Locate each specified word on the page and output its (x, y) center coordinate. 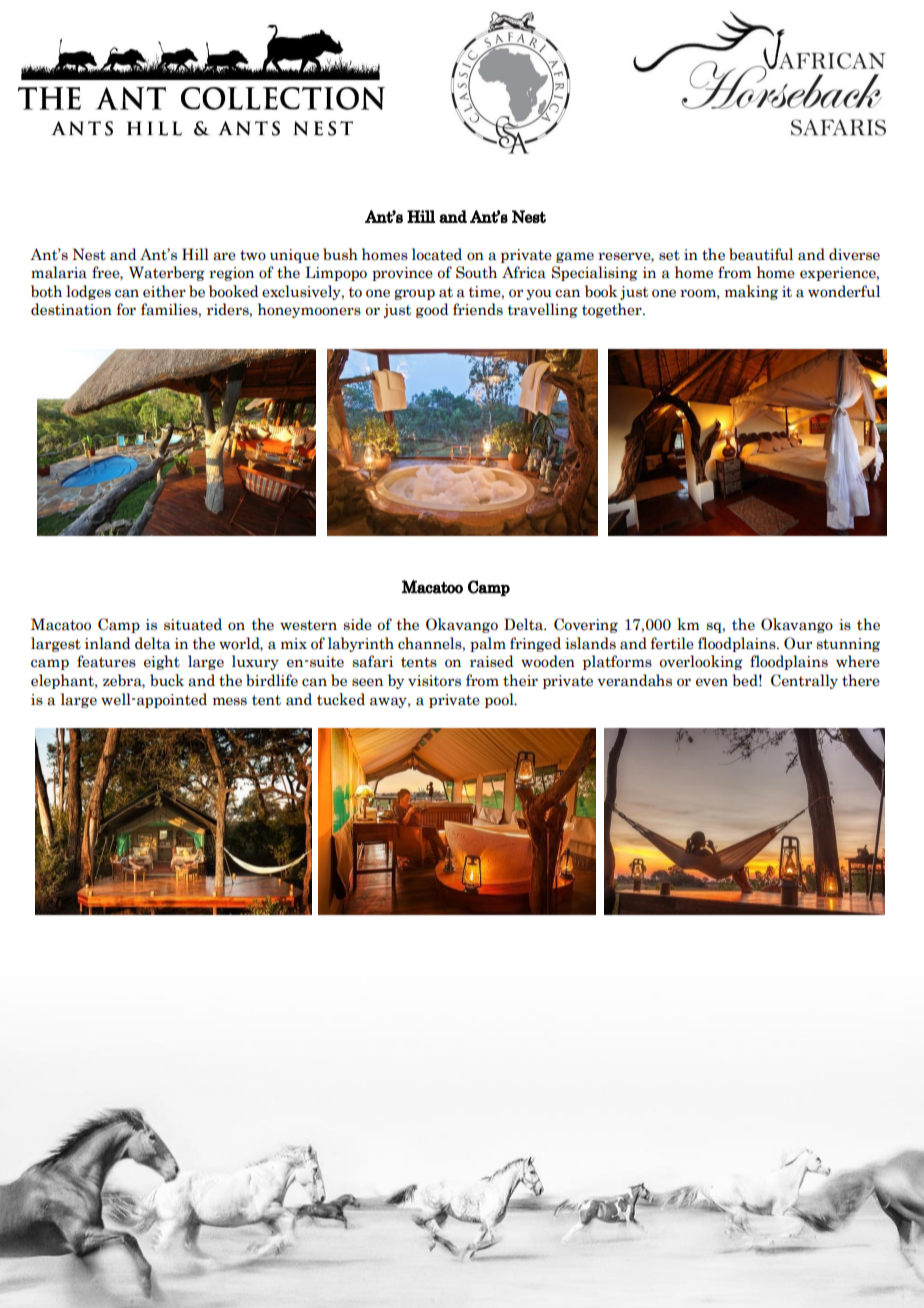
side (357, 624)
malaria (59, 272)
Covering (586, 625)
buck (167, 680)
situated (193, 624)
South (476, 272)
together (613, 310)
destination (71, 309)
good (432, 310)
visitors (434, 681)
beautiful (761, 254)
